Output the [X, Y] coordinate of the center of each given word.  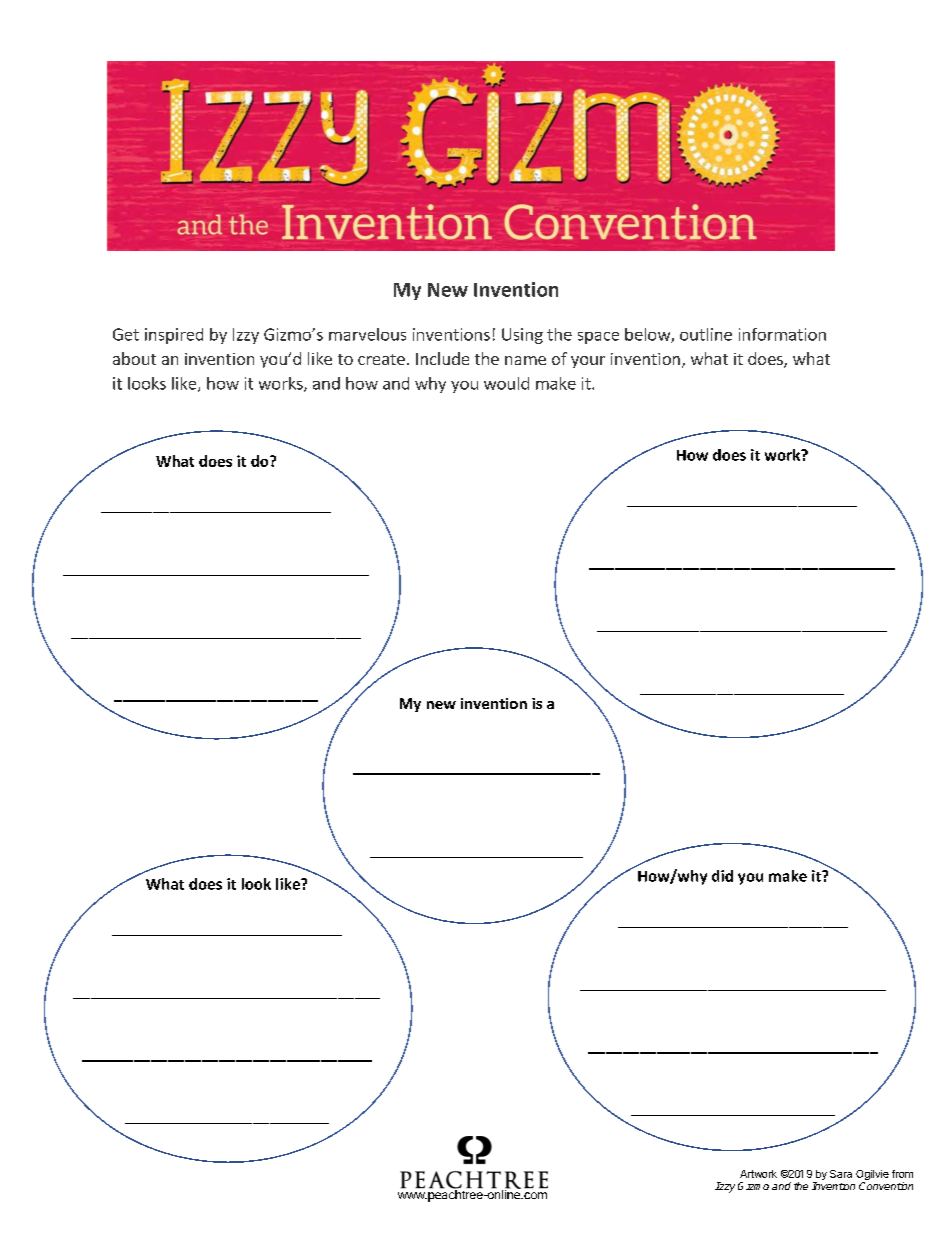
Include [442, 358]
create [381, 359]
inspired [174, 336]
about [134, 358]
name [525, 360]
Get [126, 334]
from [902, 1174]
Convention [886, 1186]
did [722, 876]
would [506, 383]
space [598, 338]
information [782, 334]
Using [522, 336]
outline [706, 334]
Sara [841, 1174]
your [588, 362]
